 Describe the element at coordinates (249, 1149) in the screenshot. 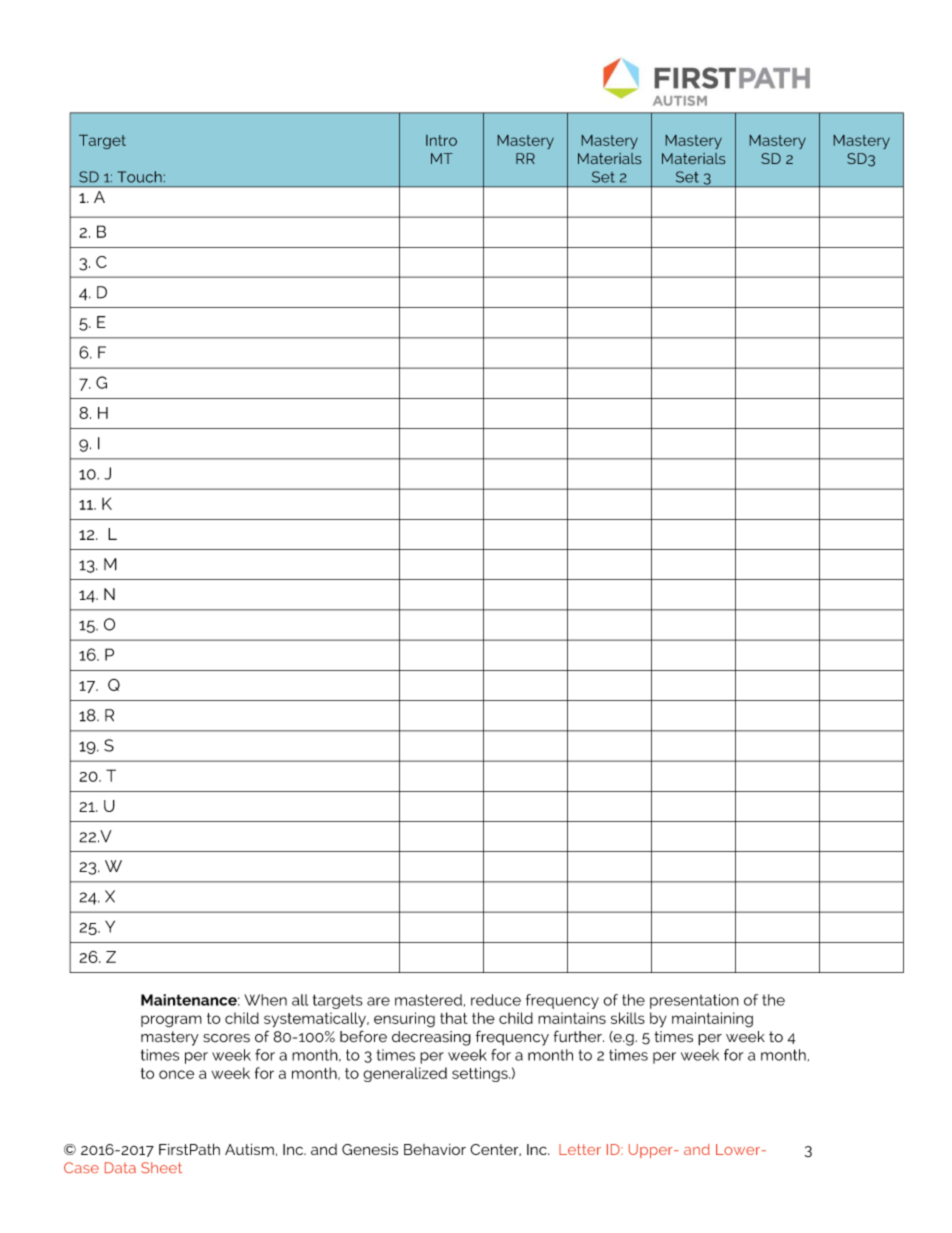

I see `Autism` at that location.
